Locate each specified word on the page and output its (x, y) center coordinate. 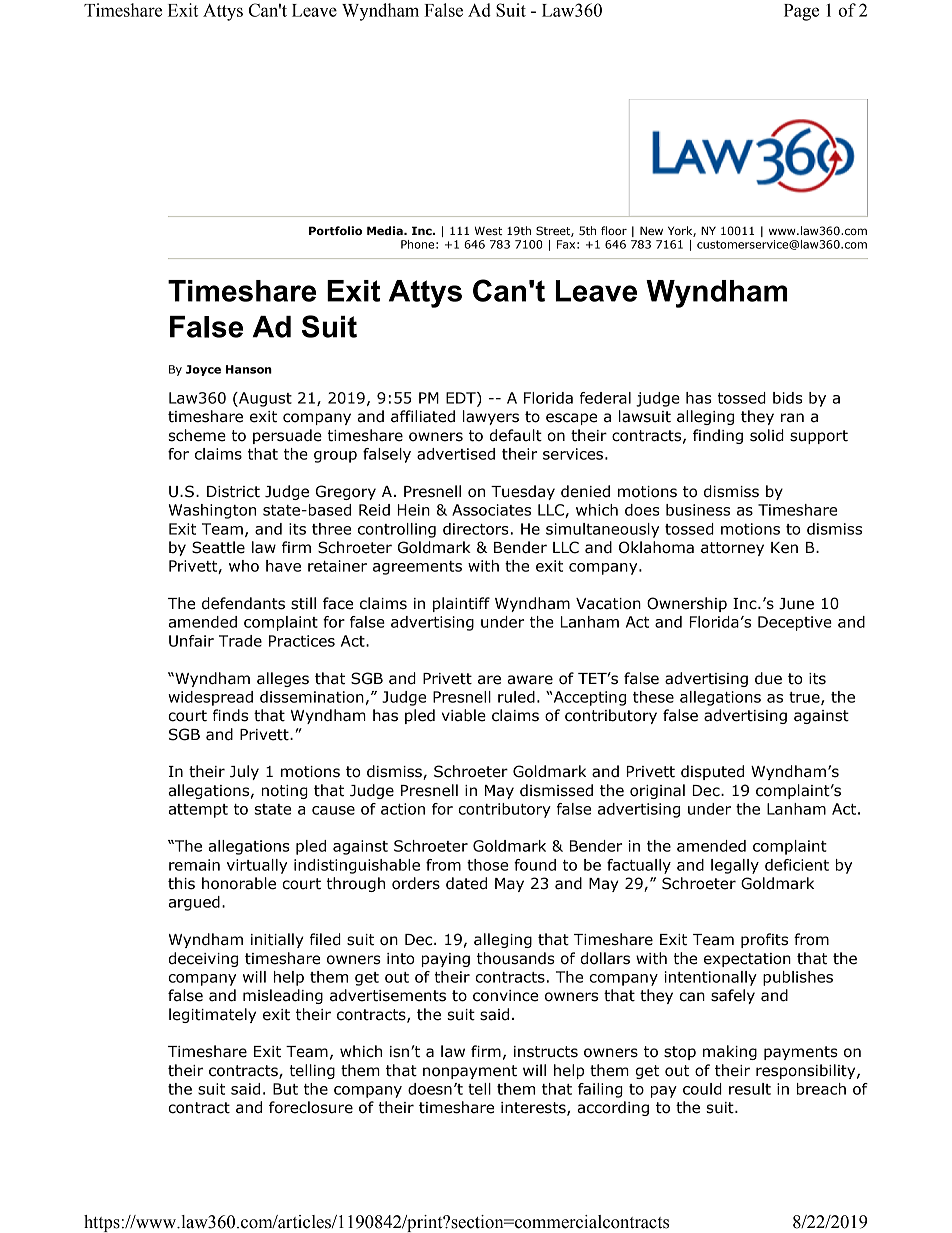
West (488, 230)
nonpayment (470, 1072)
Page (801, 12)
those (487, 865)
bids (788, 398)
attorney (732, 549)
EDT (462, 399)
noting (285, 792)
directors (476, 529)
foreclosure (311, 1107)
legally (735, 866)
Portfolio (335, 230)
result (750, 1089)
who (244, 566)
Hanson (249, 369)
